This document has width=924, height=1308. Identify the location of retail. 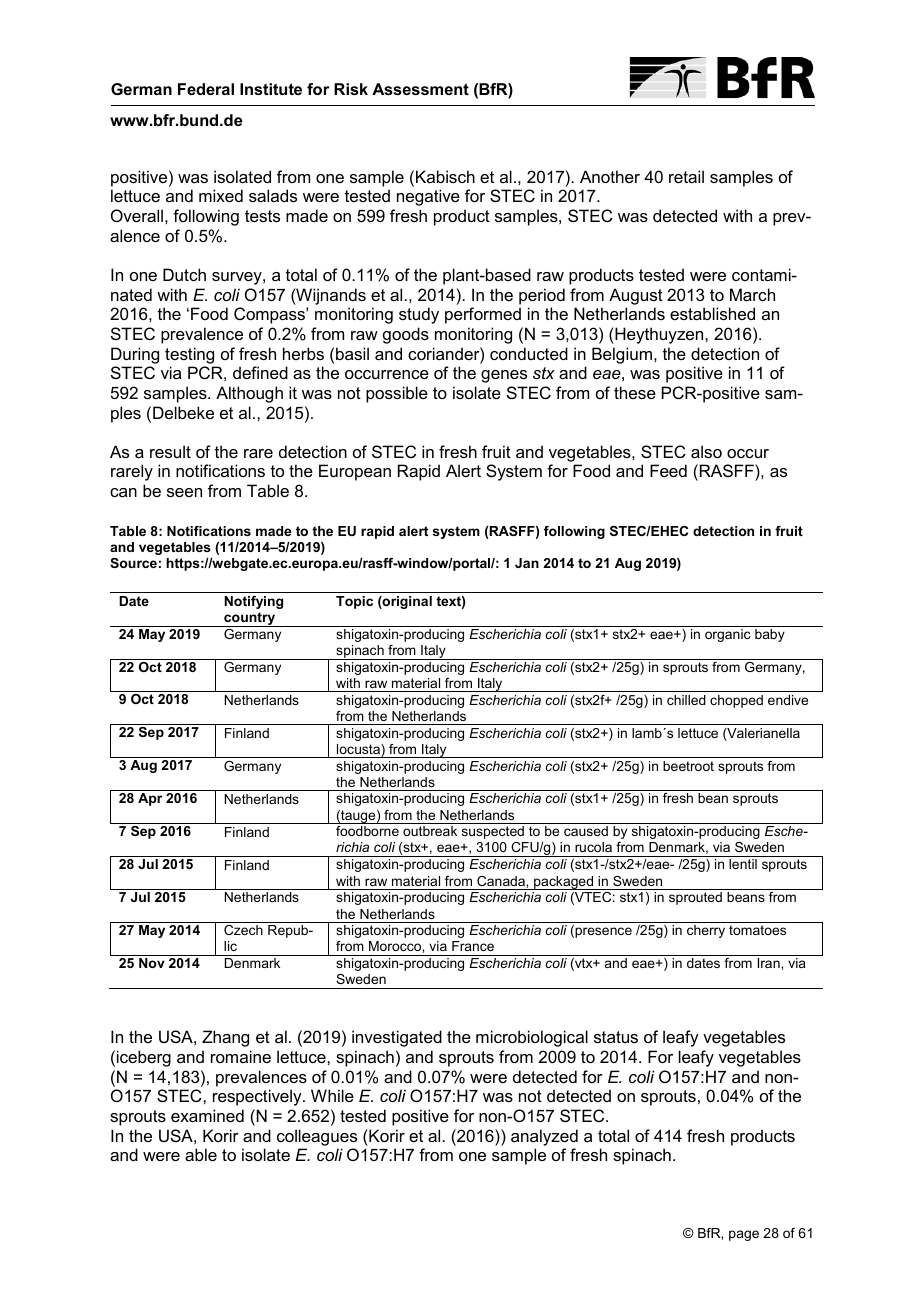
(686, 176).
